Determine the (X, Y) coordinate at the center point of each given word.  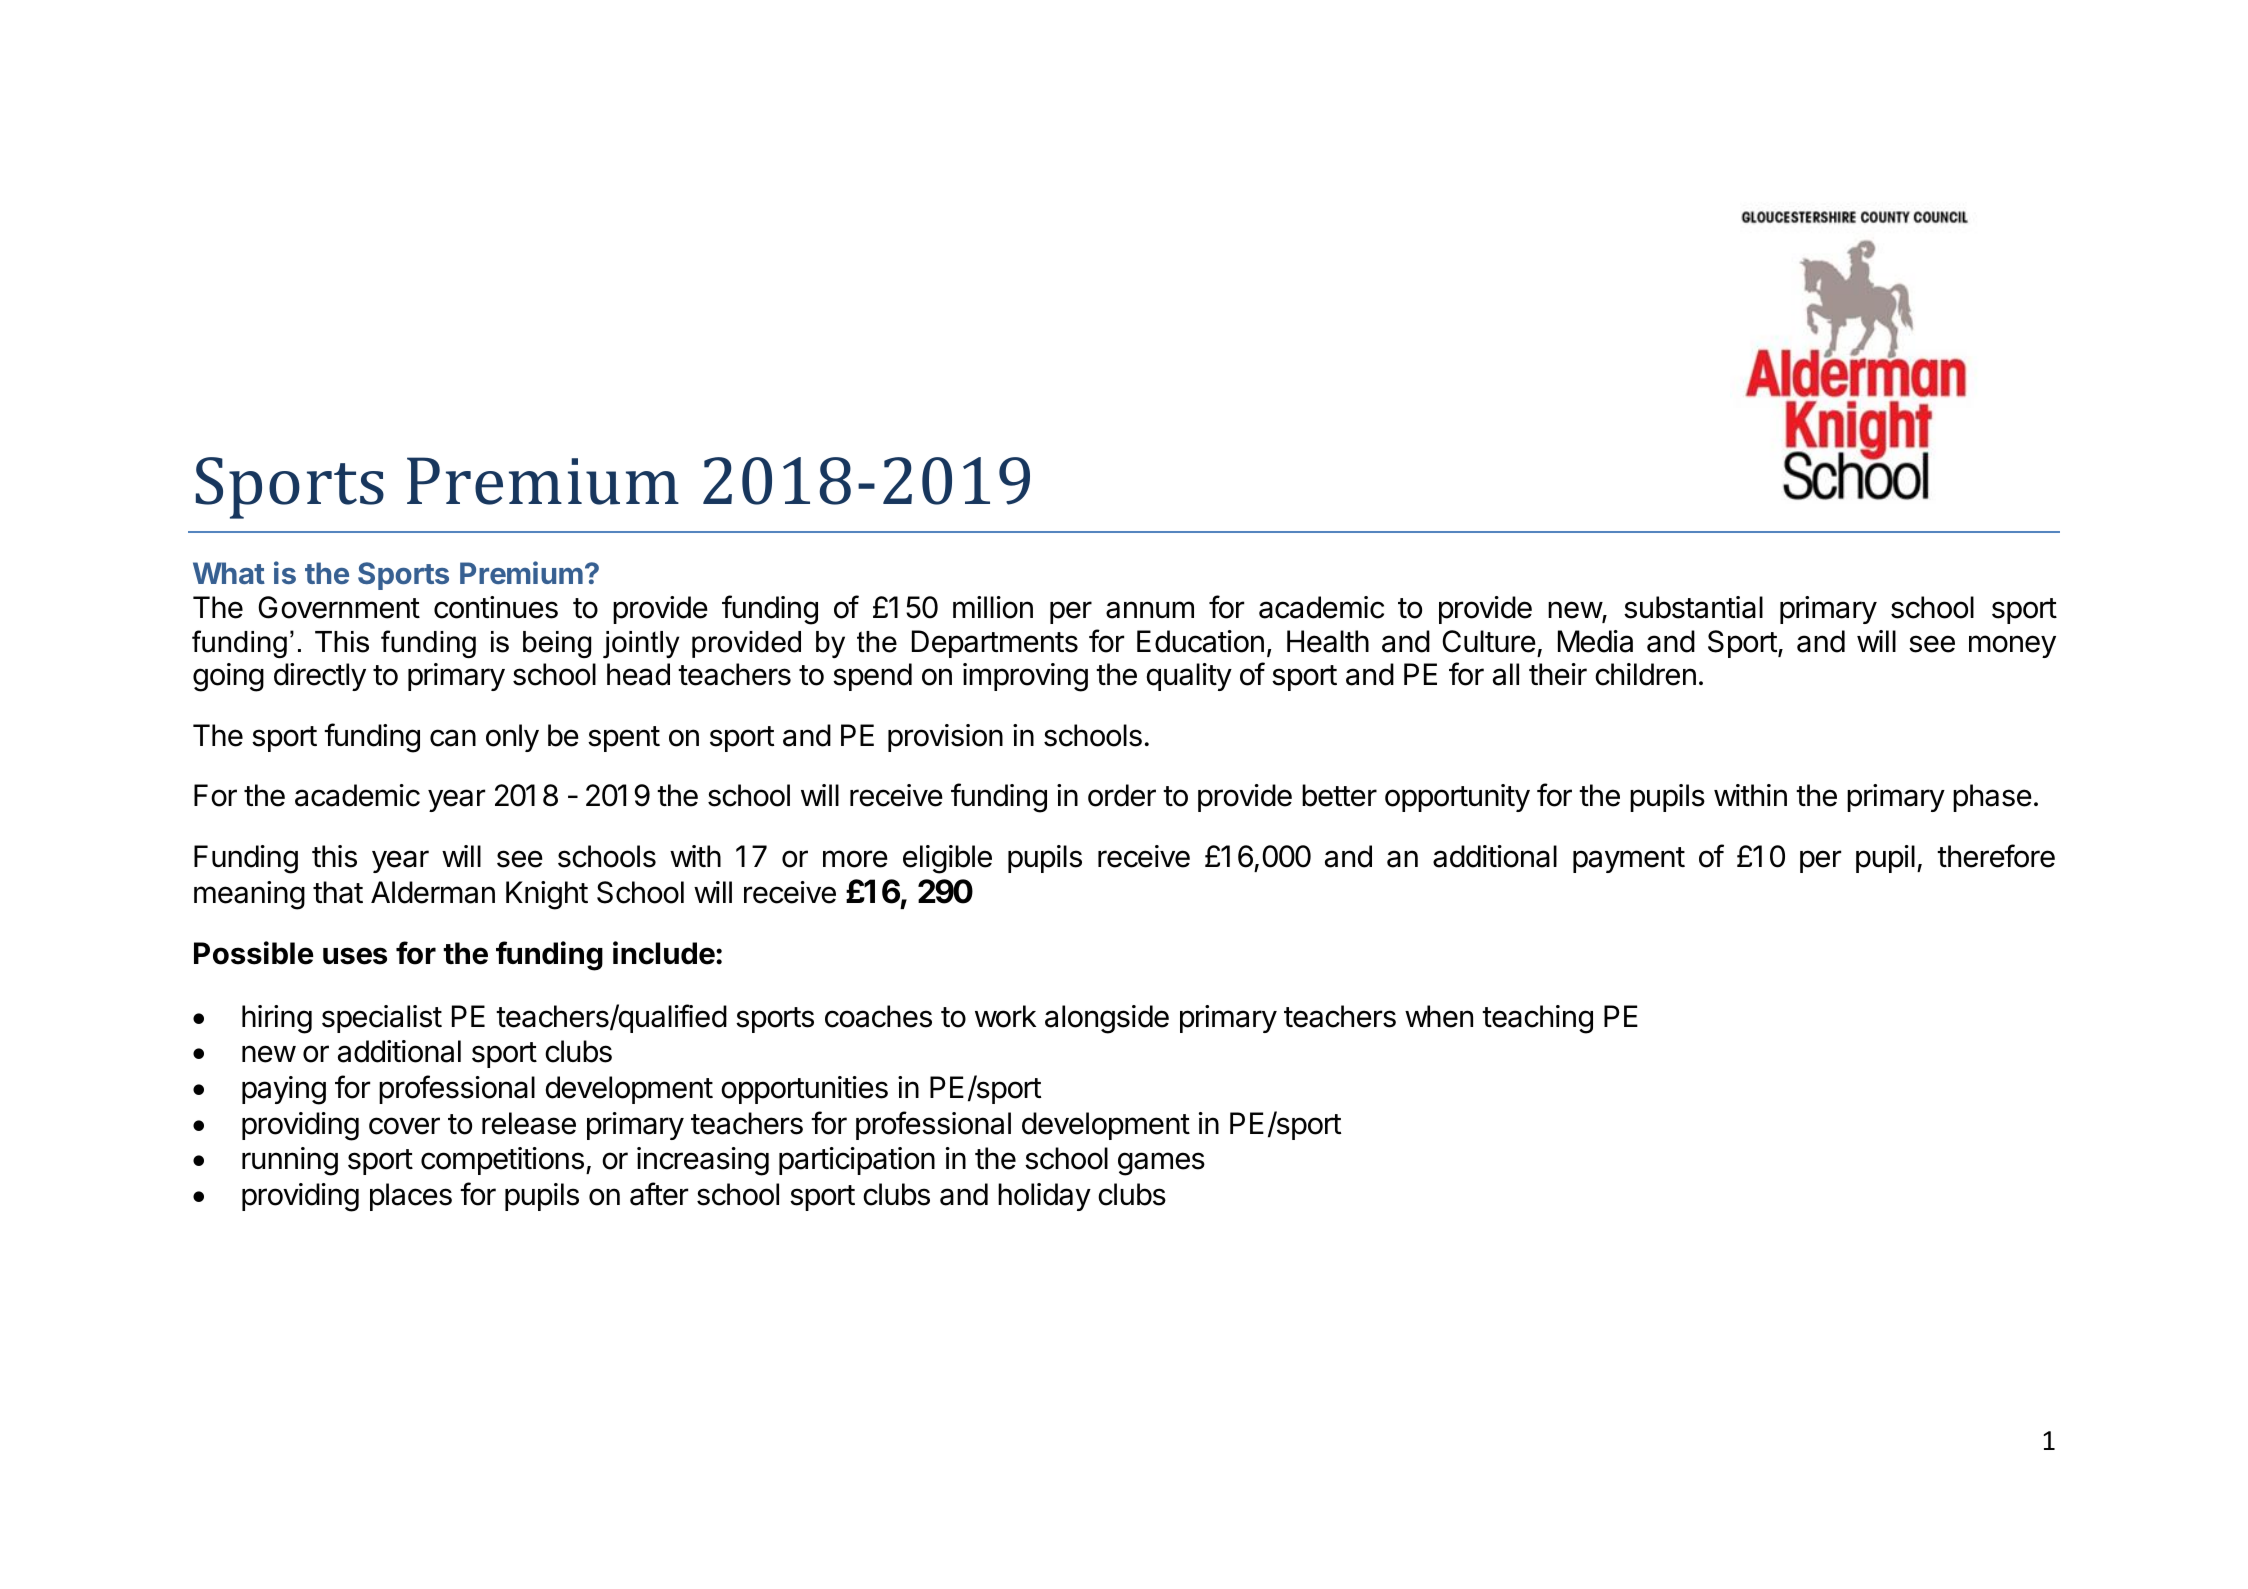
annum (1150, 610)
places (411, 1197)
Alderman (433, 892)
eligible (947, 859)
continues (496, 607)
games (1161, 1164)
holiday (1044, 1197)
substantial (1693, 607)
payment (1629, 860)
